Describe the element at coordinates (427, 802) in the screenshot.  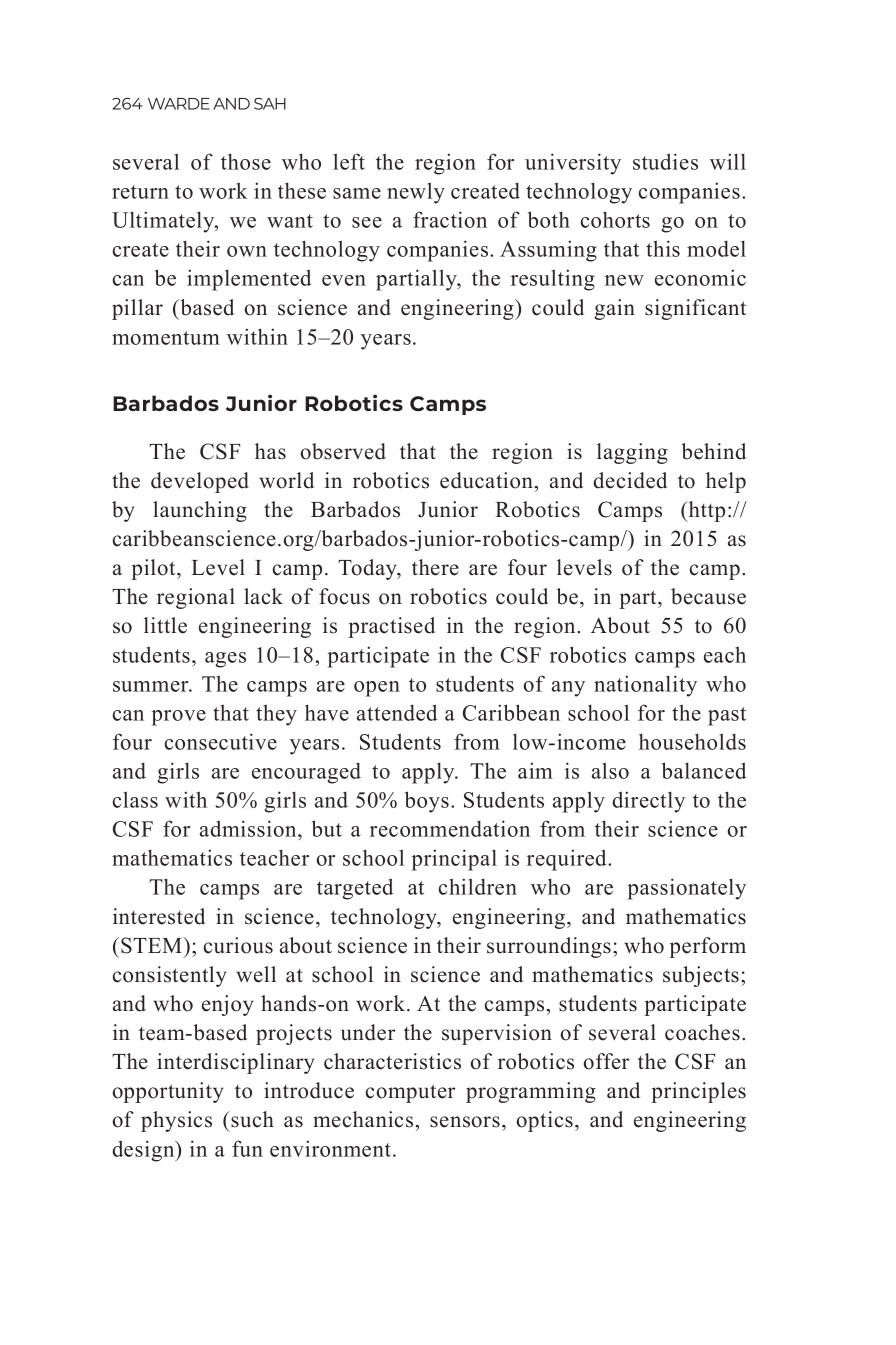
I see `boys` at that location.
